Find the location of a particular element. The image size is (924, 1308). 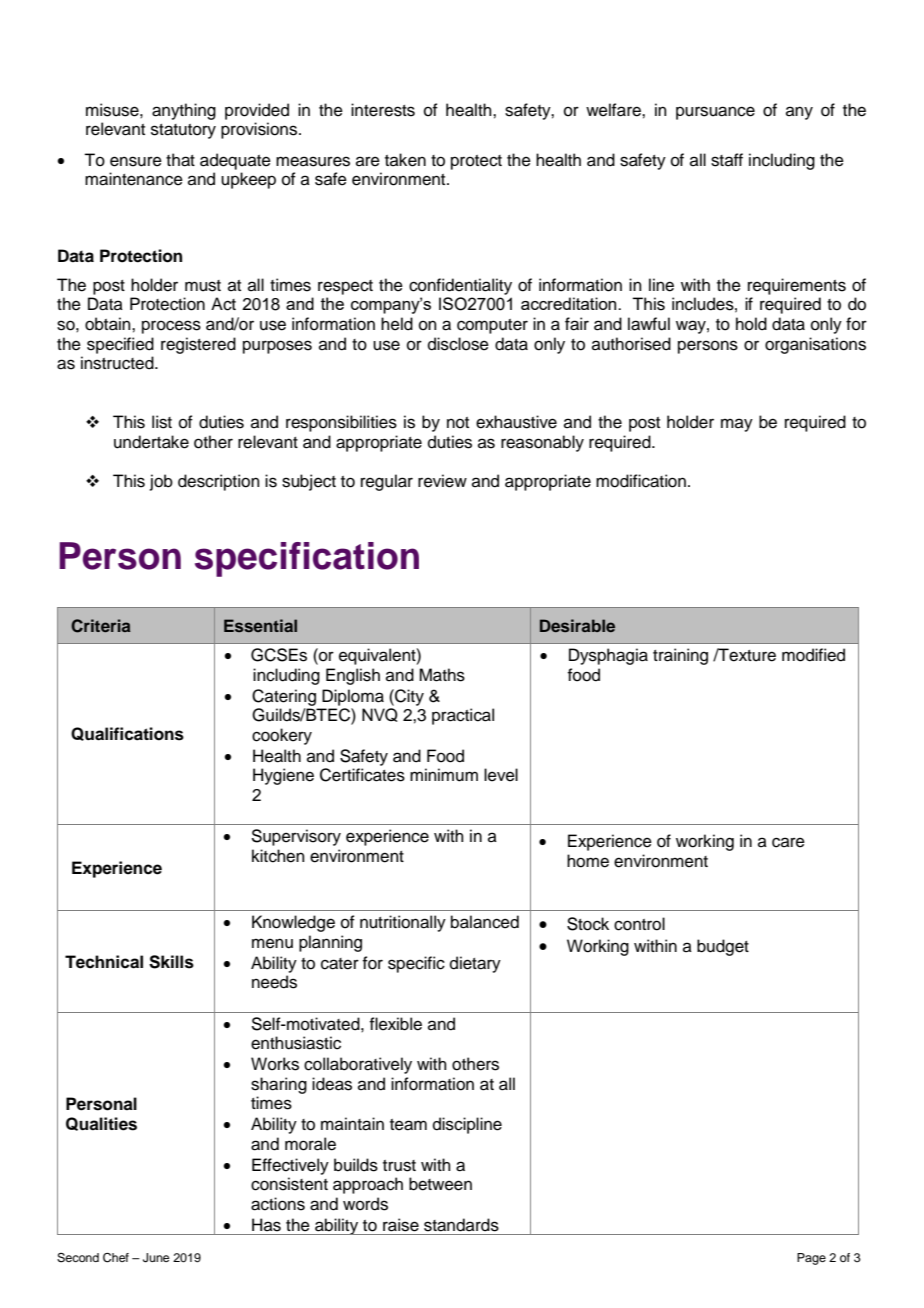

dietary is located at coordinates (475, 964).
